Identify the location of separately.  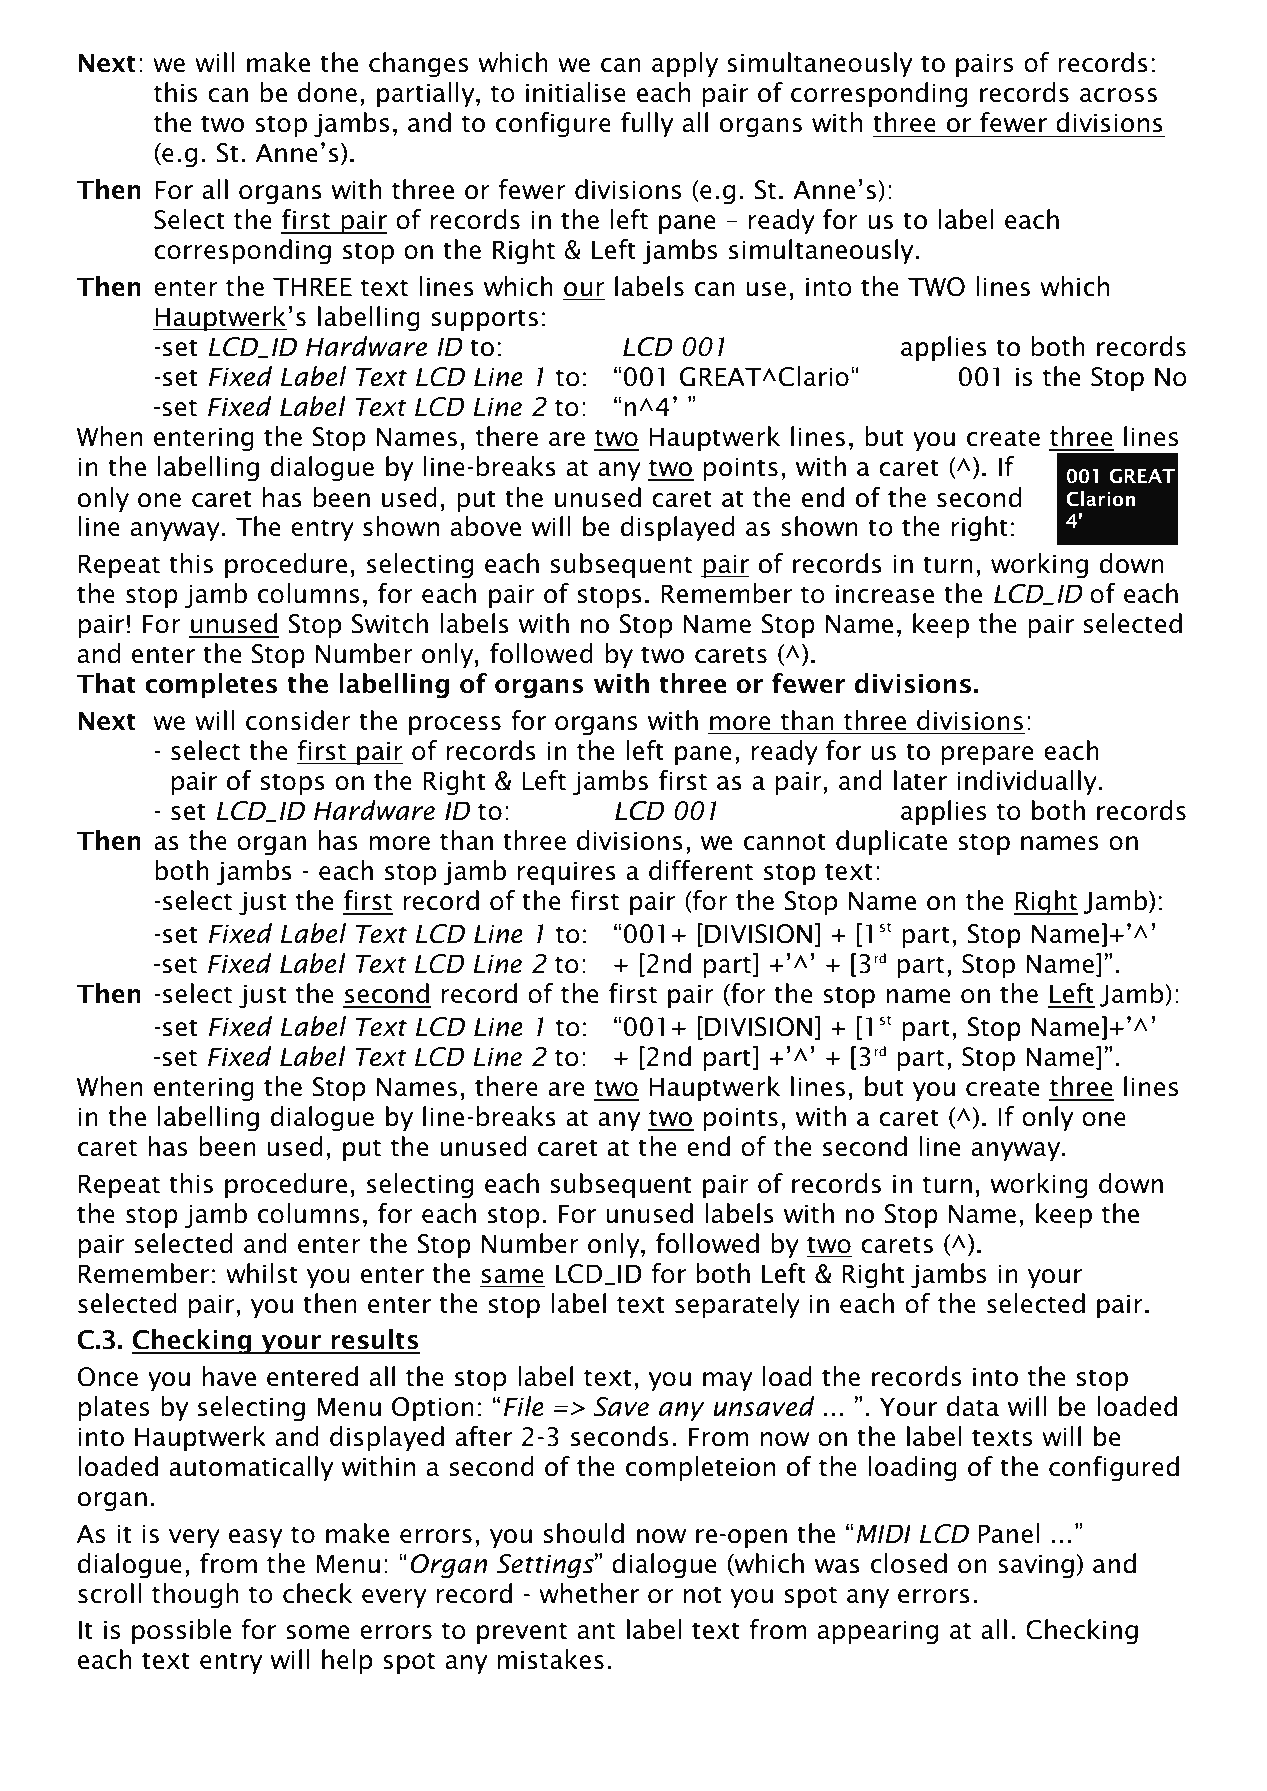
(737, 1305).
